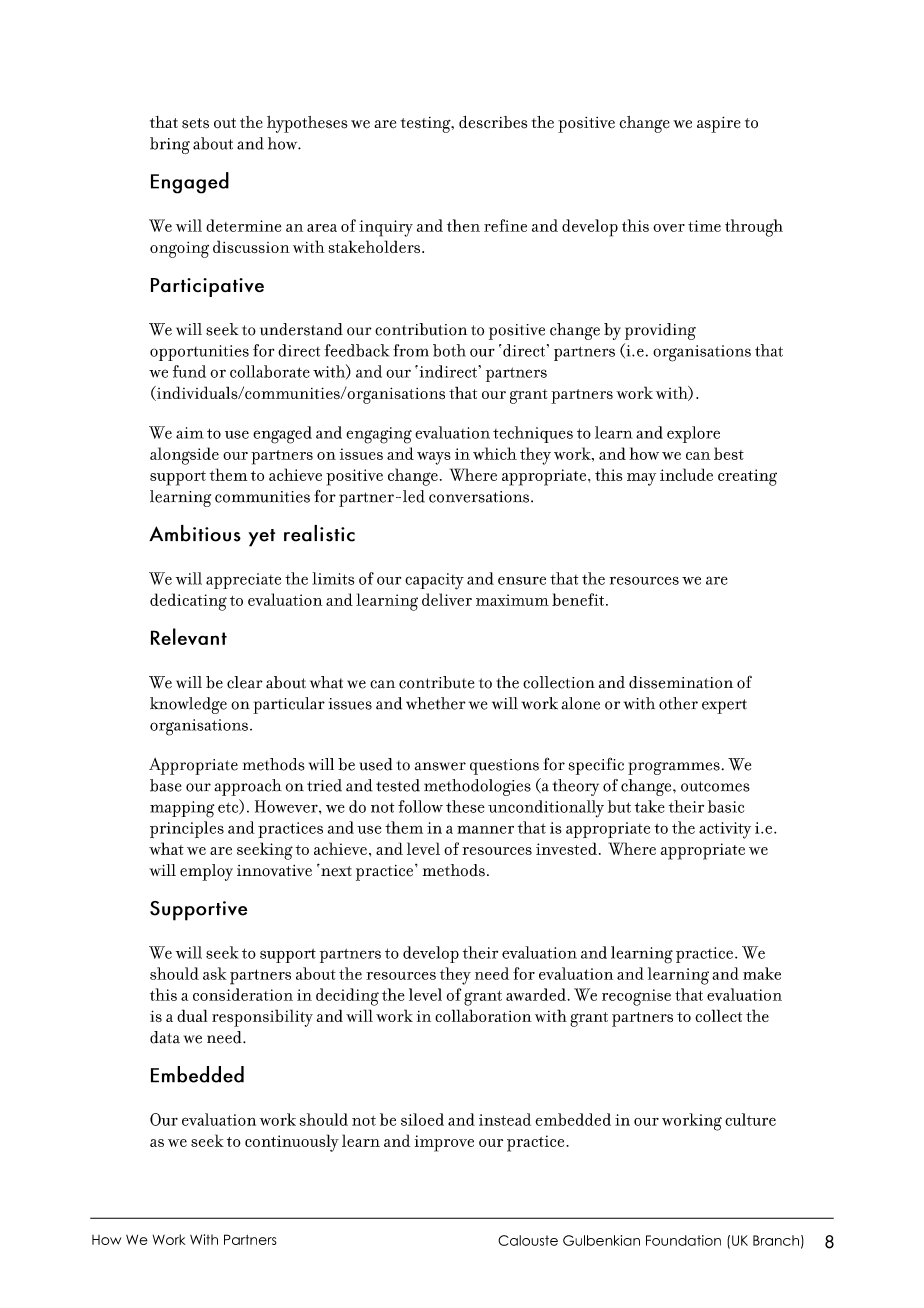 This screenshot has width=924, height=1308. What do you see at coordinates (195, 123) in the screenshot?
I see `sets` at bounding box center [195, 123].
